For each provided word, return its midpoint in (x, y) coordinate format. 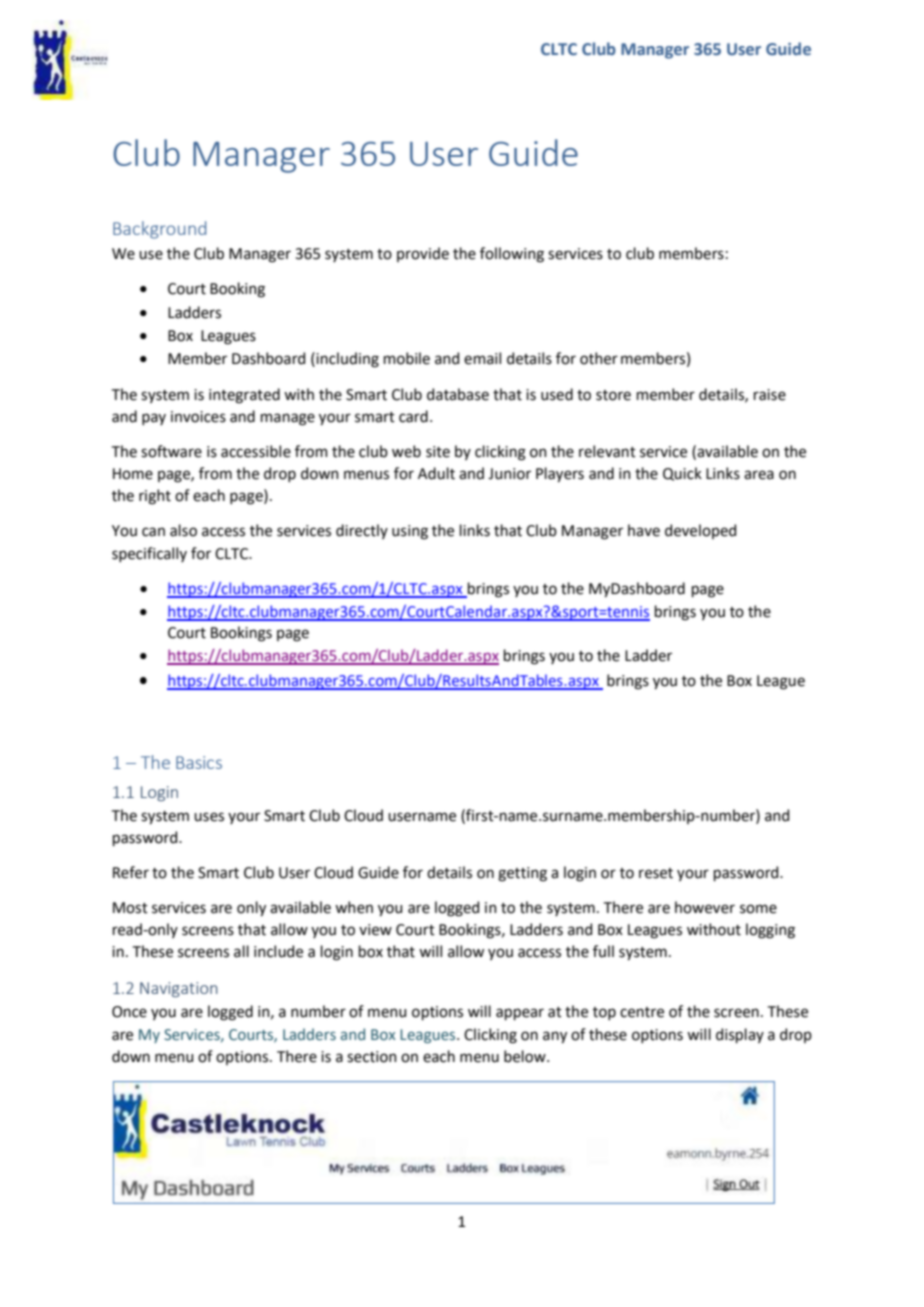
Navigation (179, 989)
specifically (149, 554)
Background (159, 230)
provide (423, 254)
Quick (682, 474)
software (171, 451)
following (512, 255)
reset (656, 873)
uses (209, 817)
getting (522, 874)
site (438, 452)
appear (520, 1014)
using (410, 532)
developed (700, 531)
